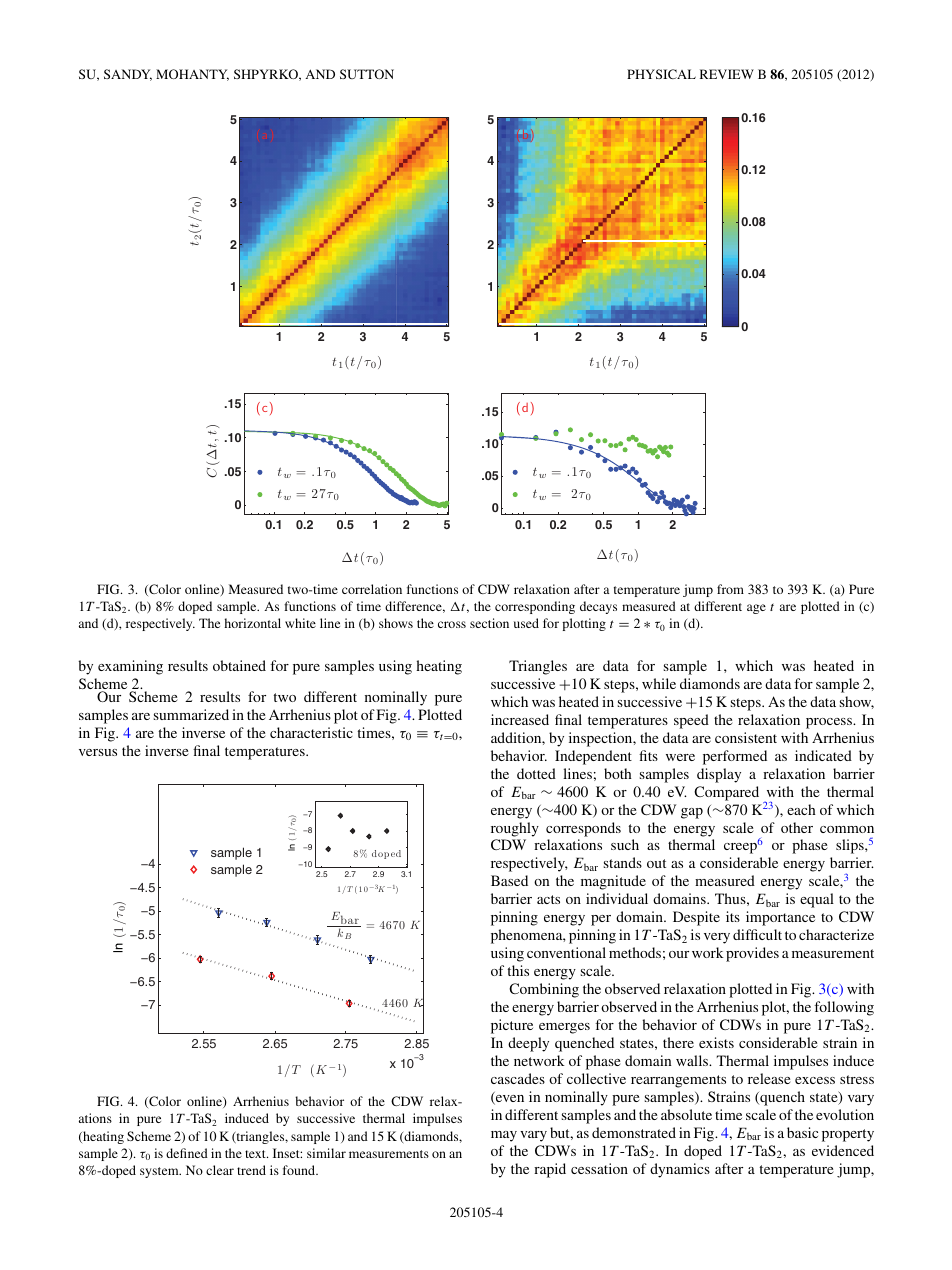 The image size is (952, 1270). Describe the element at coordinates (192, 75) in the document. I see `MOHANTY` at that location.
